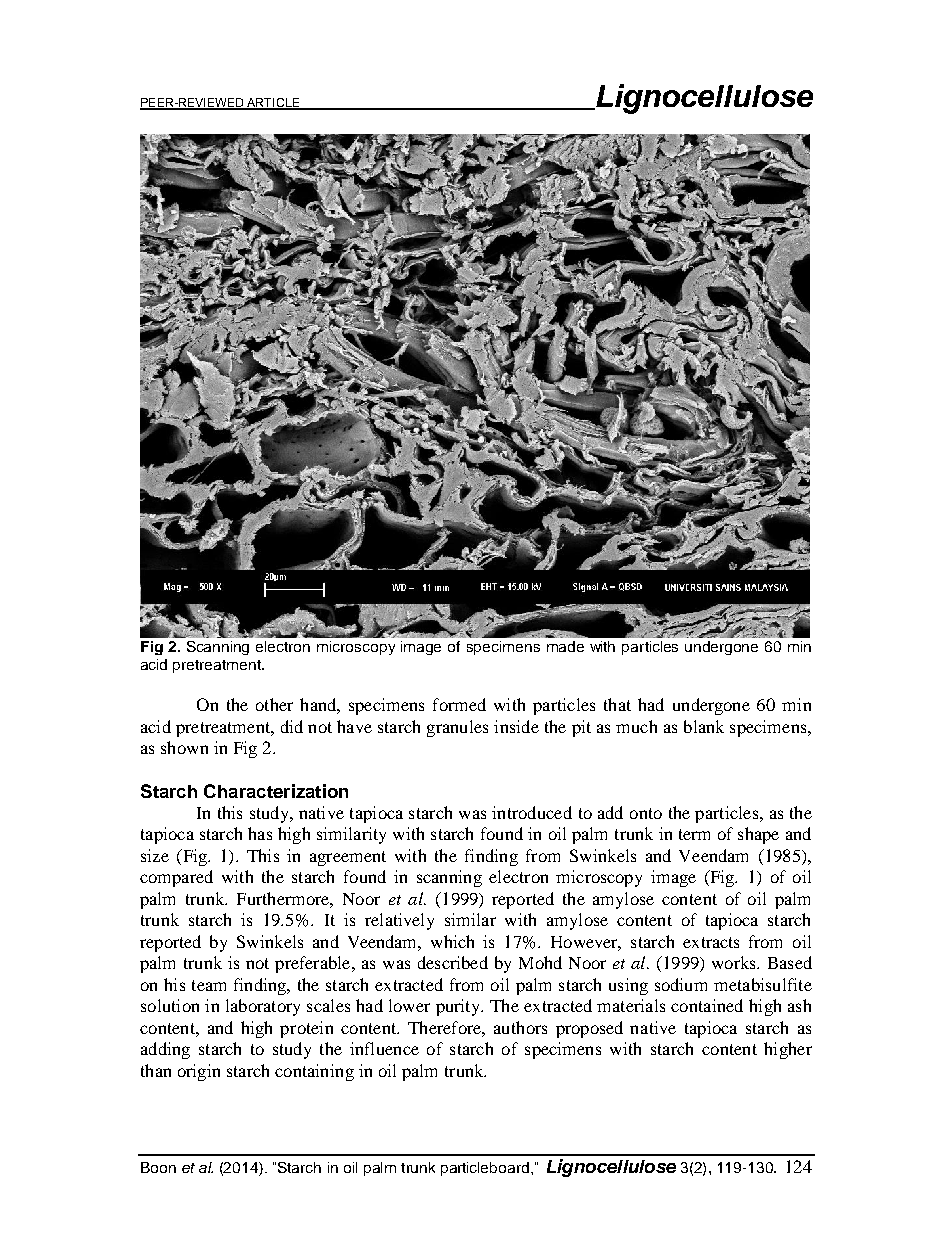  What do you see at coordinates (314, 964) in the screenshot?
I see `preferable` at bounding box center [314, 964].
